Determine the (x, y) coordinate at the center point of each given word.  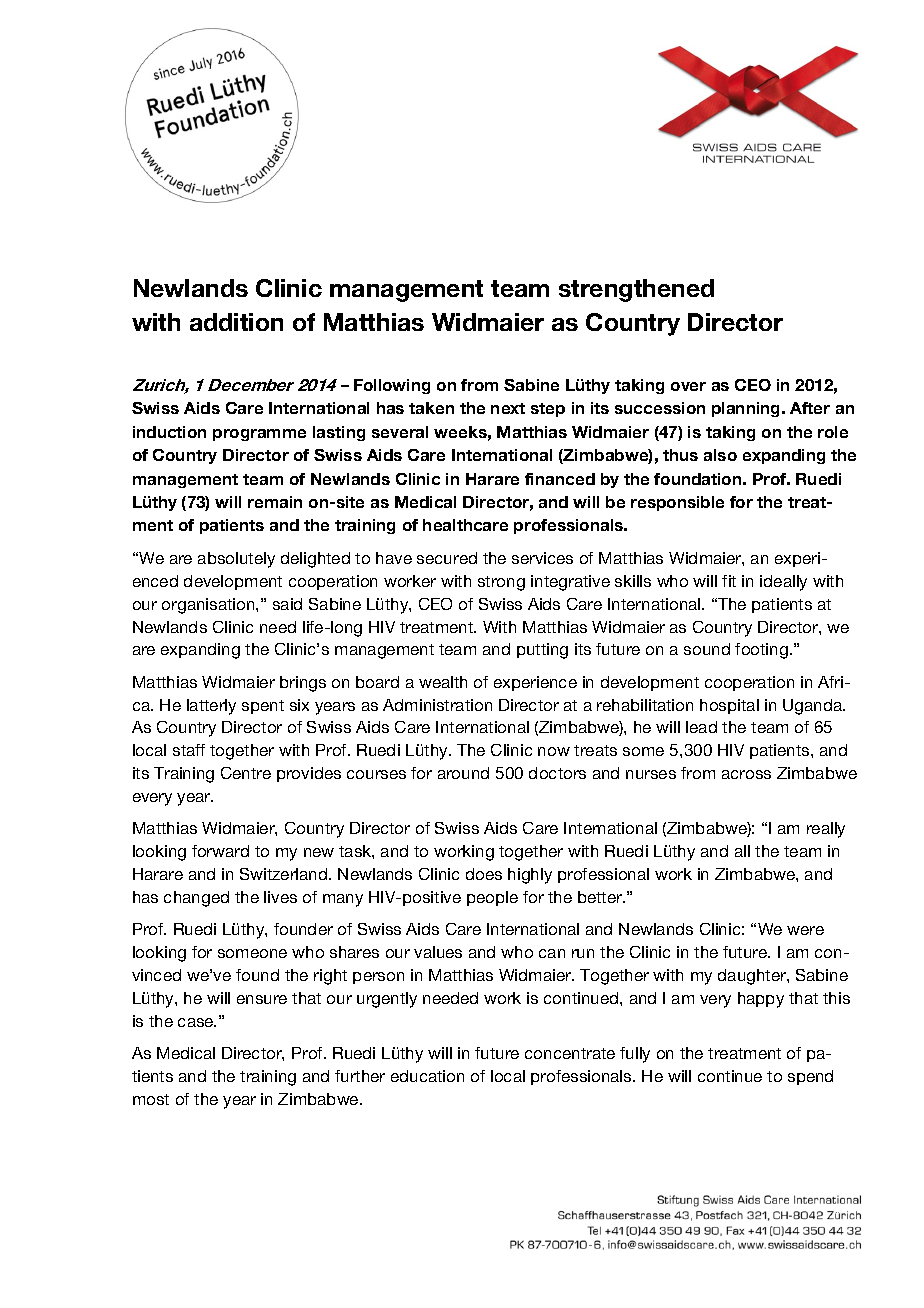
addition (236, 322)
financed (560, 479)
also (720, 455)
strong (501, 583)
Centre (246, 773)
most (151, 1099)
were (805, 930)
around (463, 773)
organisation (209, 606)
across (746, 774)
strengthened (636, 290)
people (492, 898)
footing (761, 651)
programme (259, 435)
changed (196, 899)
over (688, 386)
